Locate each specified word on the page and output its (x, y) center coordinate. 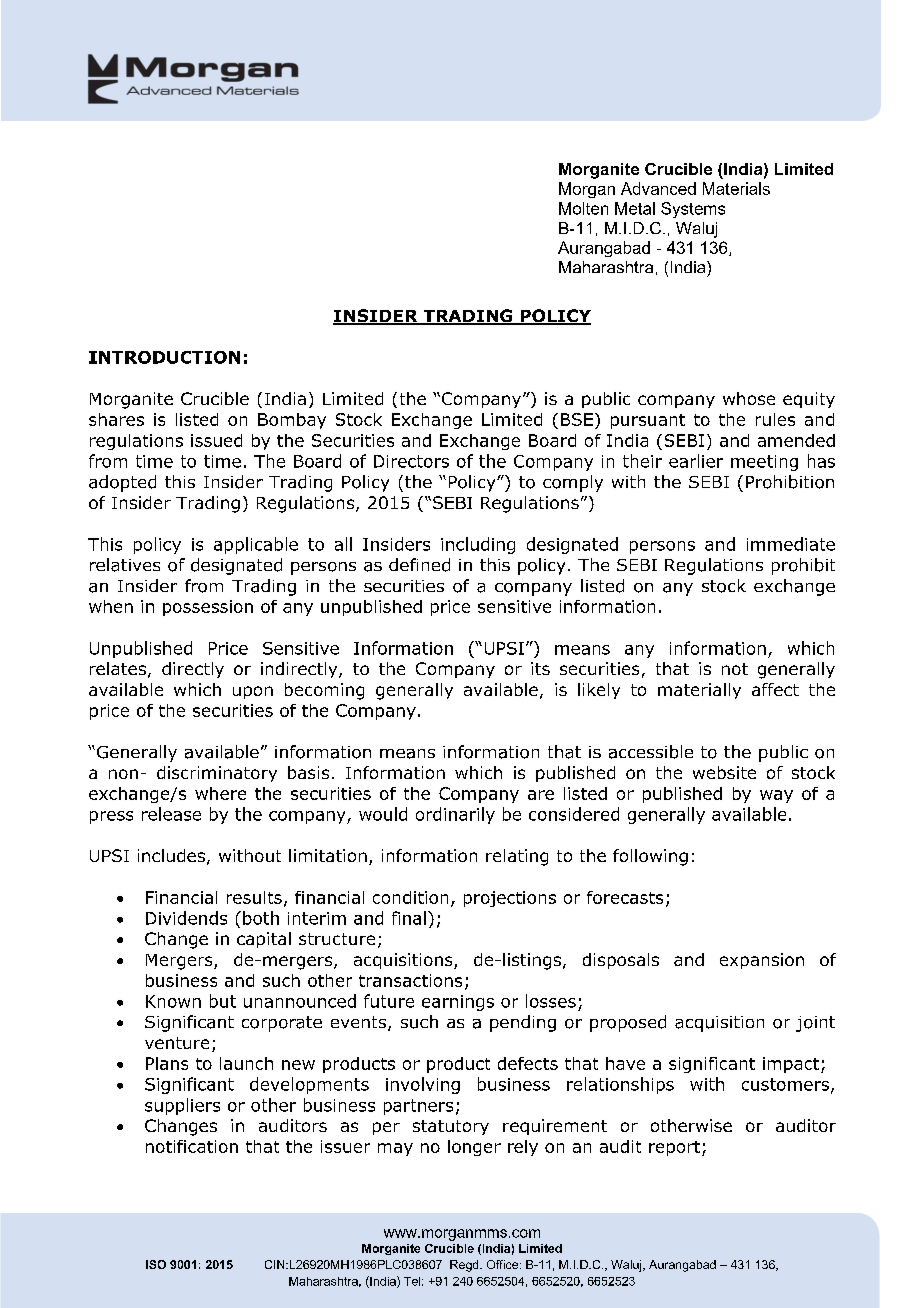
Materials (736, 188)
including (478, 545)
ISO (156, 1264)
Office (504, 1264)
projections (510, 899)
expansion (762, 961)
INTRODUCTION (164, 357)
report (674, 1148)
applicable (256, 545)
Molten (583, 208)
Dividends (186, 918)
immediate (791, 544)
